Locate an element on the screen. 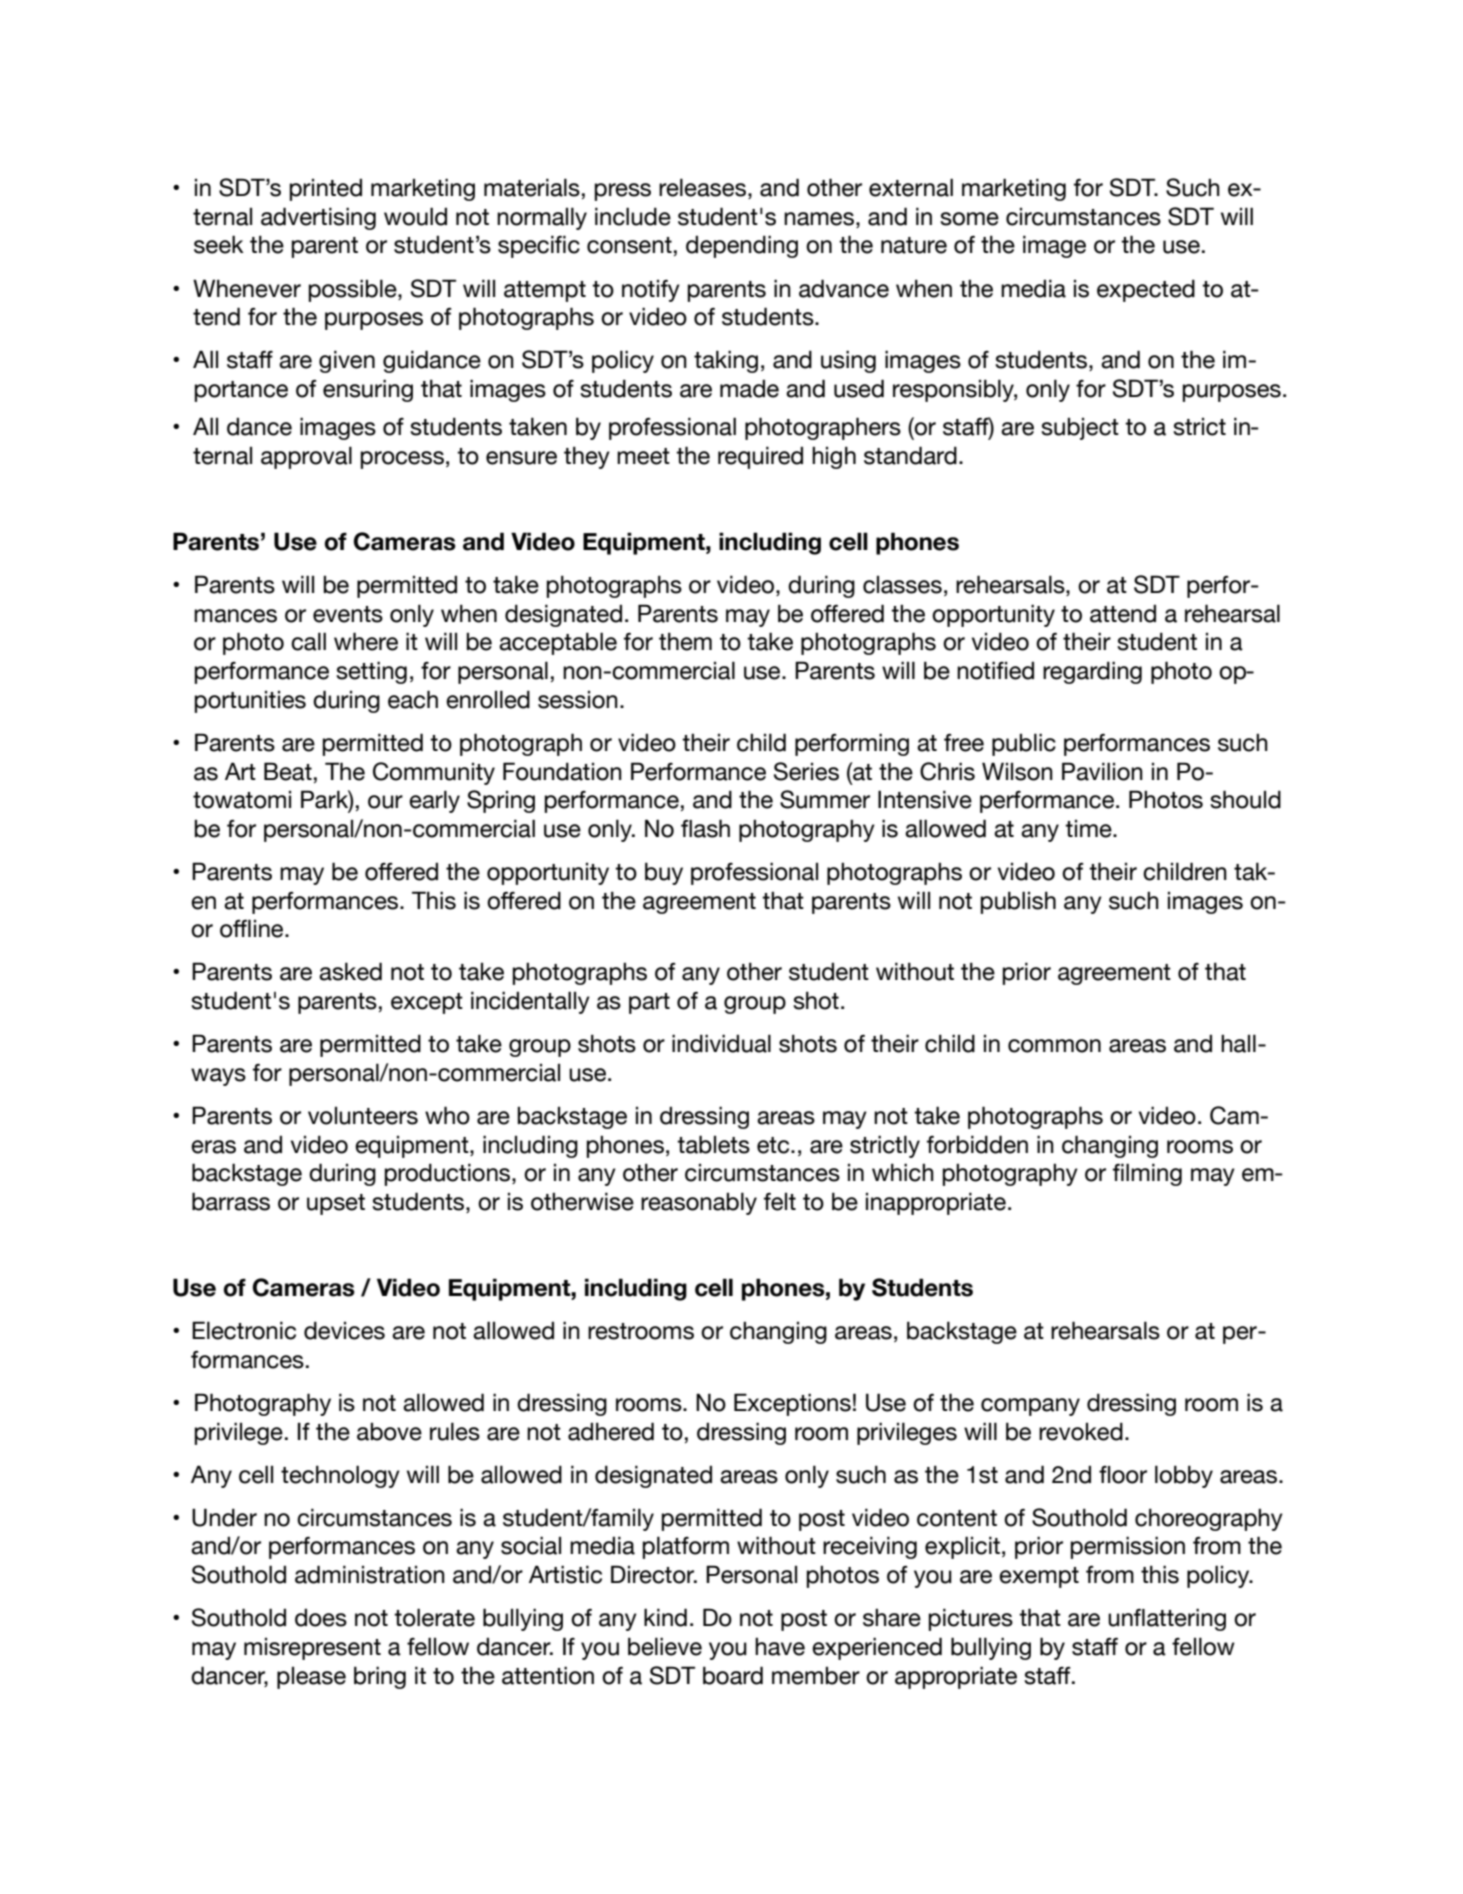  publish is located at coordinates (1018, 902).
